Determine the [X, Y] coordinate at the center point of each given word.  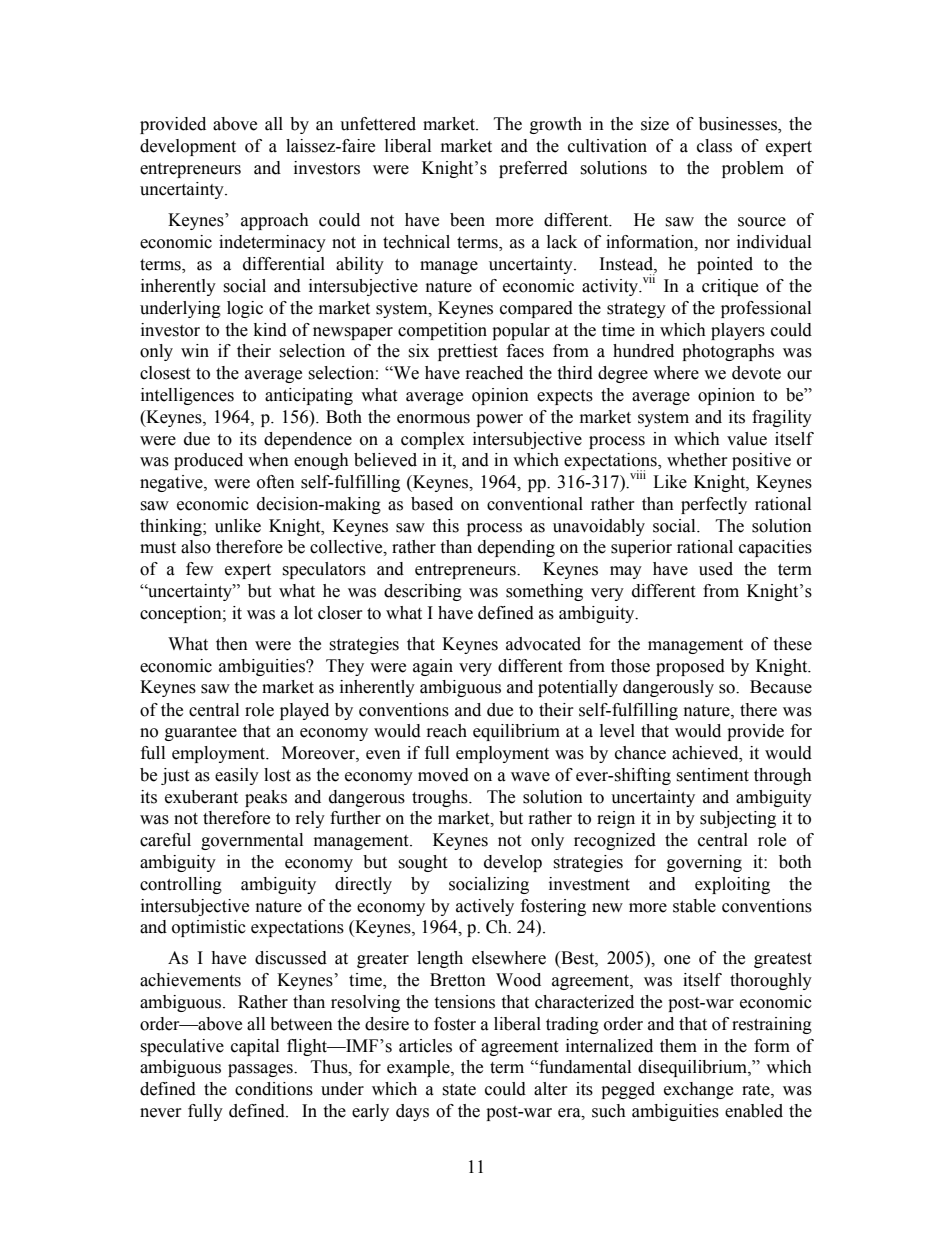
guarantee [201, 733]
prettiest [468, 352]
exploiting [732, 885]
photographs [728, 352]
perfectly [714, 505]
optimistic [209, 928]
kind [270, 330]
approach [275, 221]
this [445, 526]
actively [485, 907]
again [433, 667]
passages [261, 1070]
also [196, 547]
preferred [533, 169]
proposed [690, 667]
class [714, 146]
